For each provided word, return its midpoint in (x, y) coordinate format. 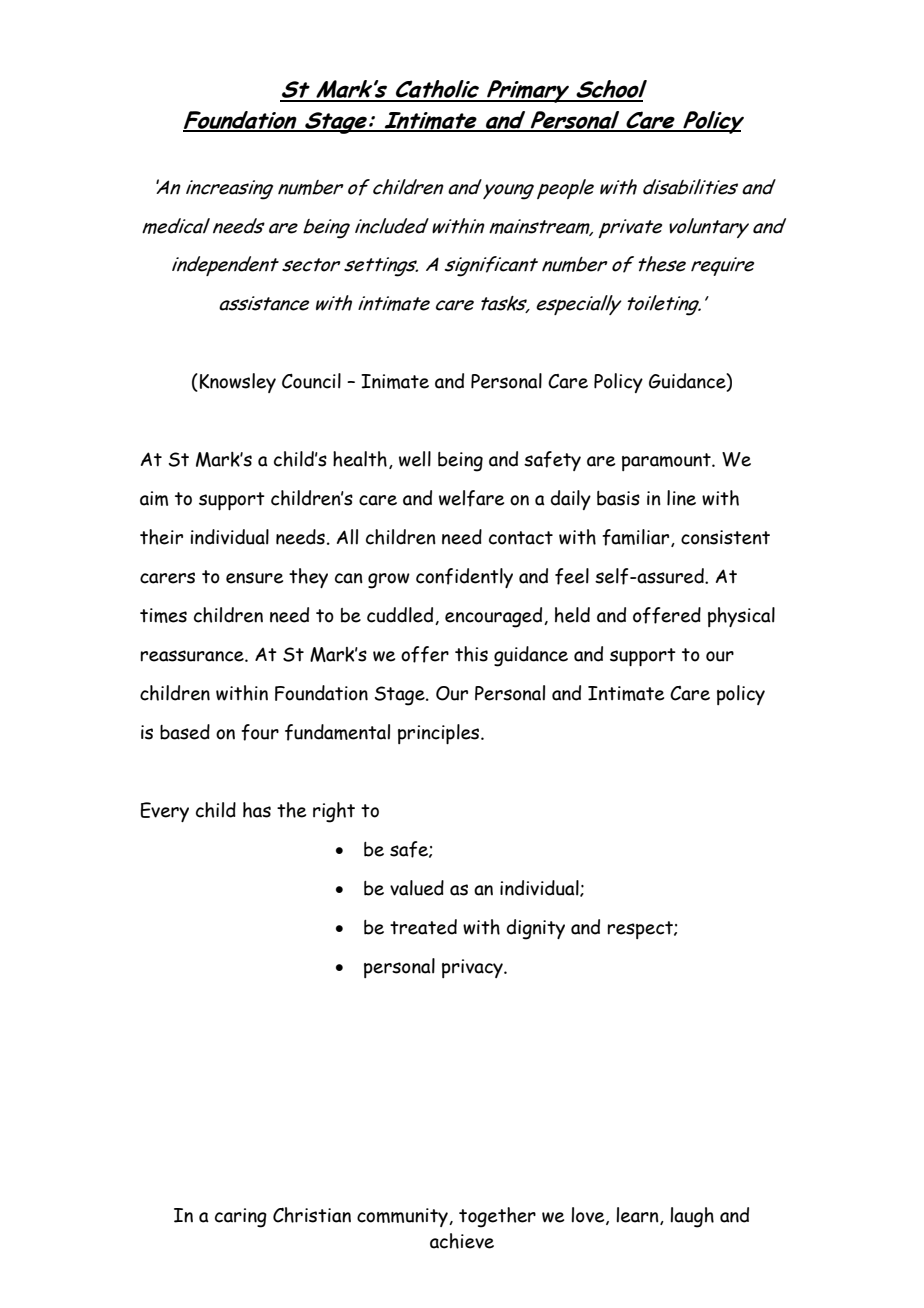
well (415, 459)
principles (440, 734)
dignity (536, 929)
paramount (667, 462)
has (257, 810)
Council (311, 381)
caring (241, 1218)
